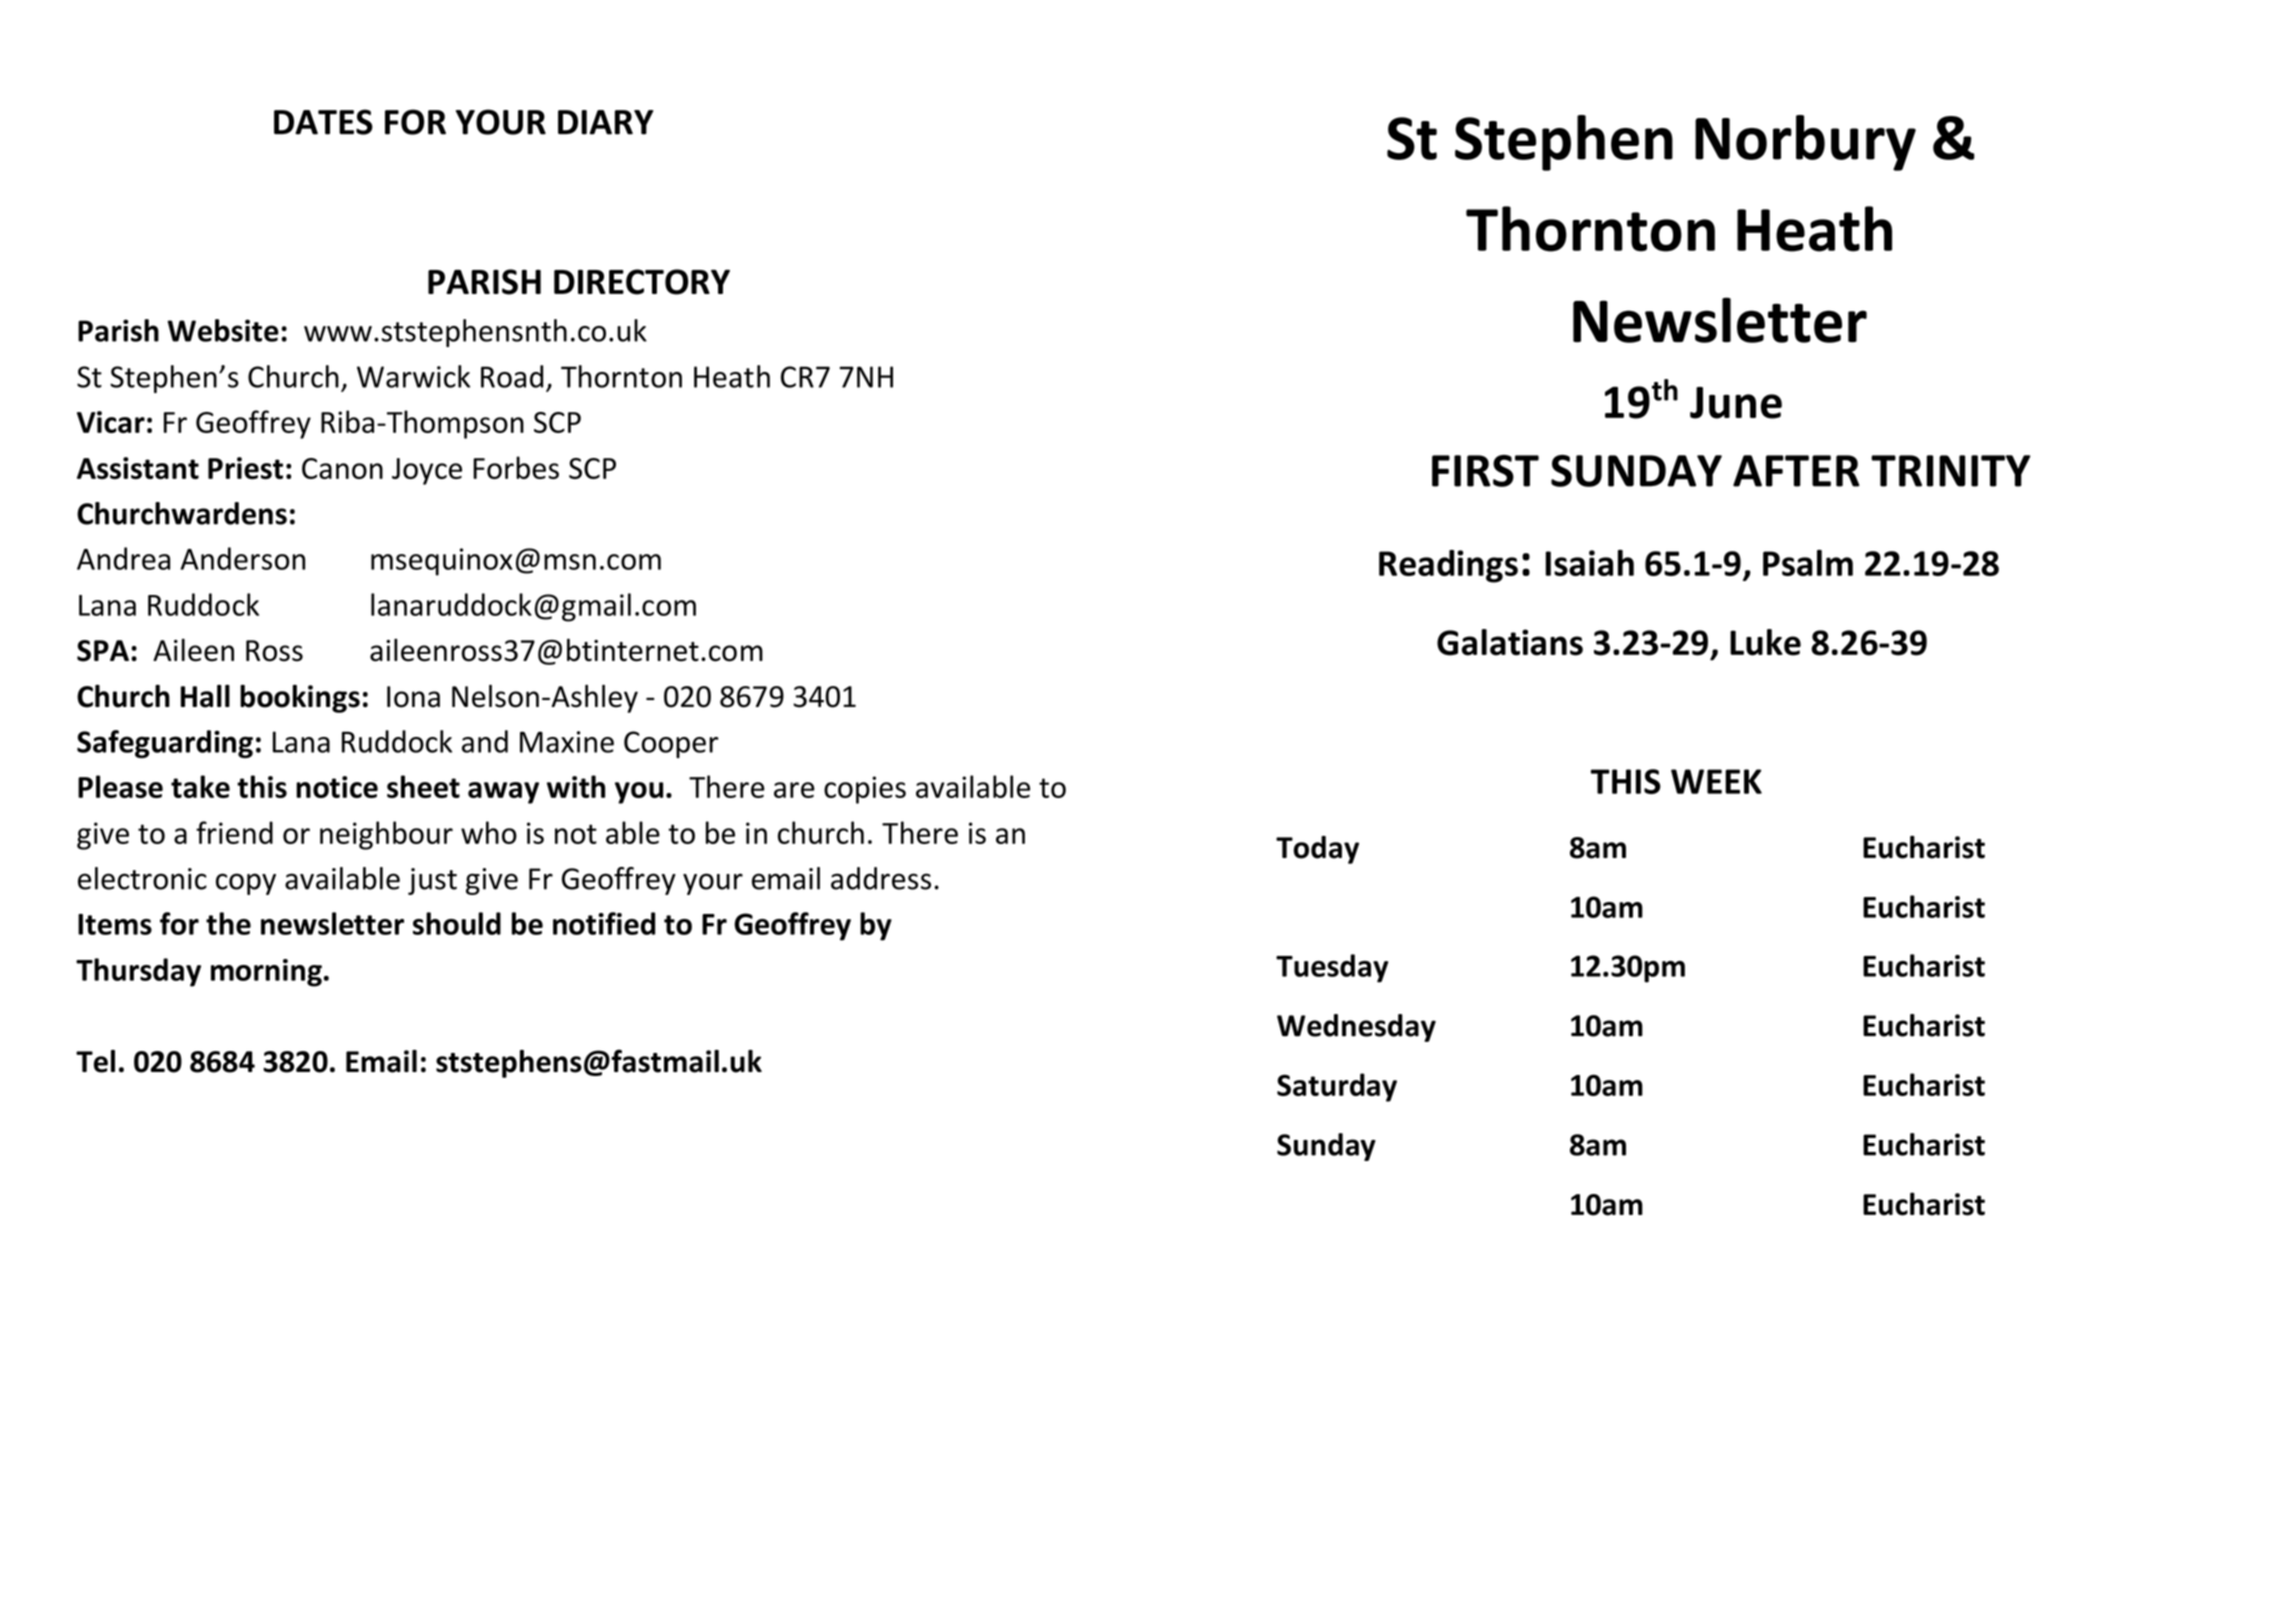  What do you see at coordinates (337, 787) in the screenshot?
I see `notice` at bounding box center [337, 787].
